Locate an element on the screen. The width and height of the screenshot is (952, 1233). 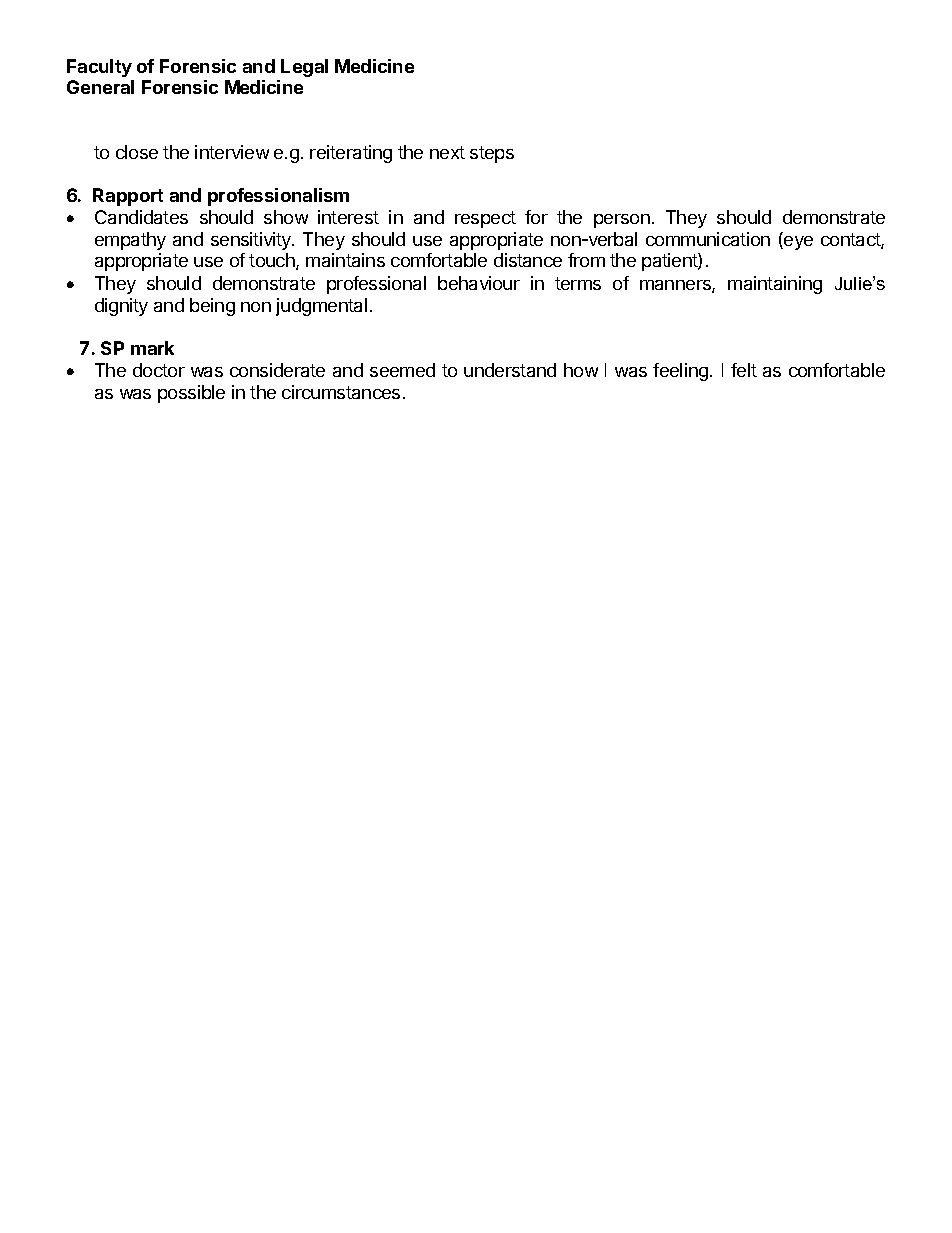
seemed is located at coordinates (402, 370).
